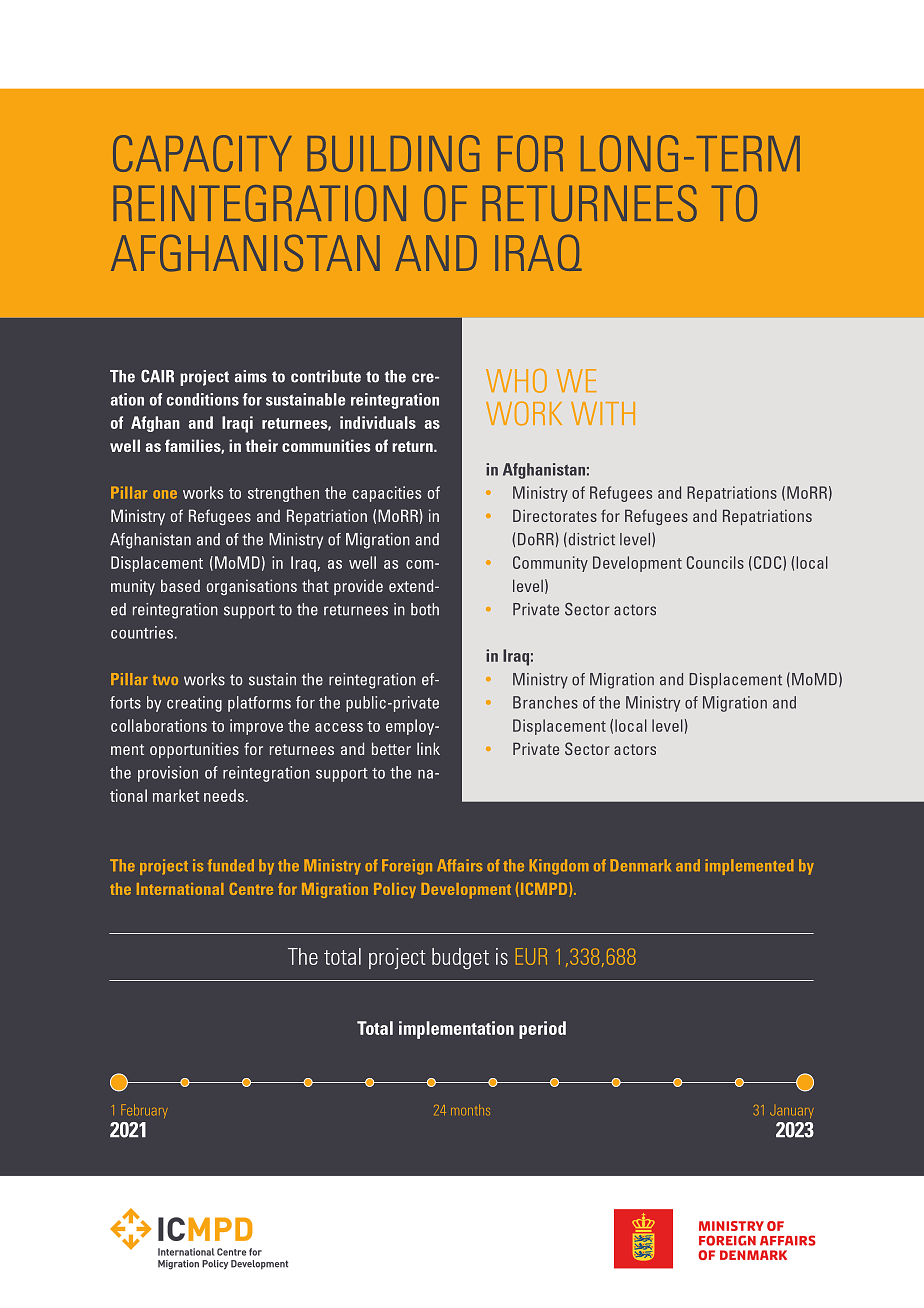 The width and height of the screenshot is (924, 1308). Describe the element at coordinates (603, 413) in the screenshot. I see `WITH` at that location.
